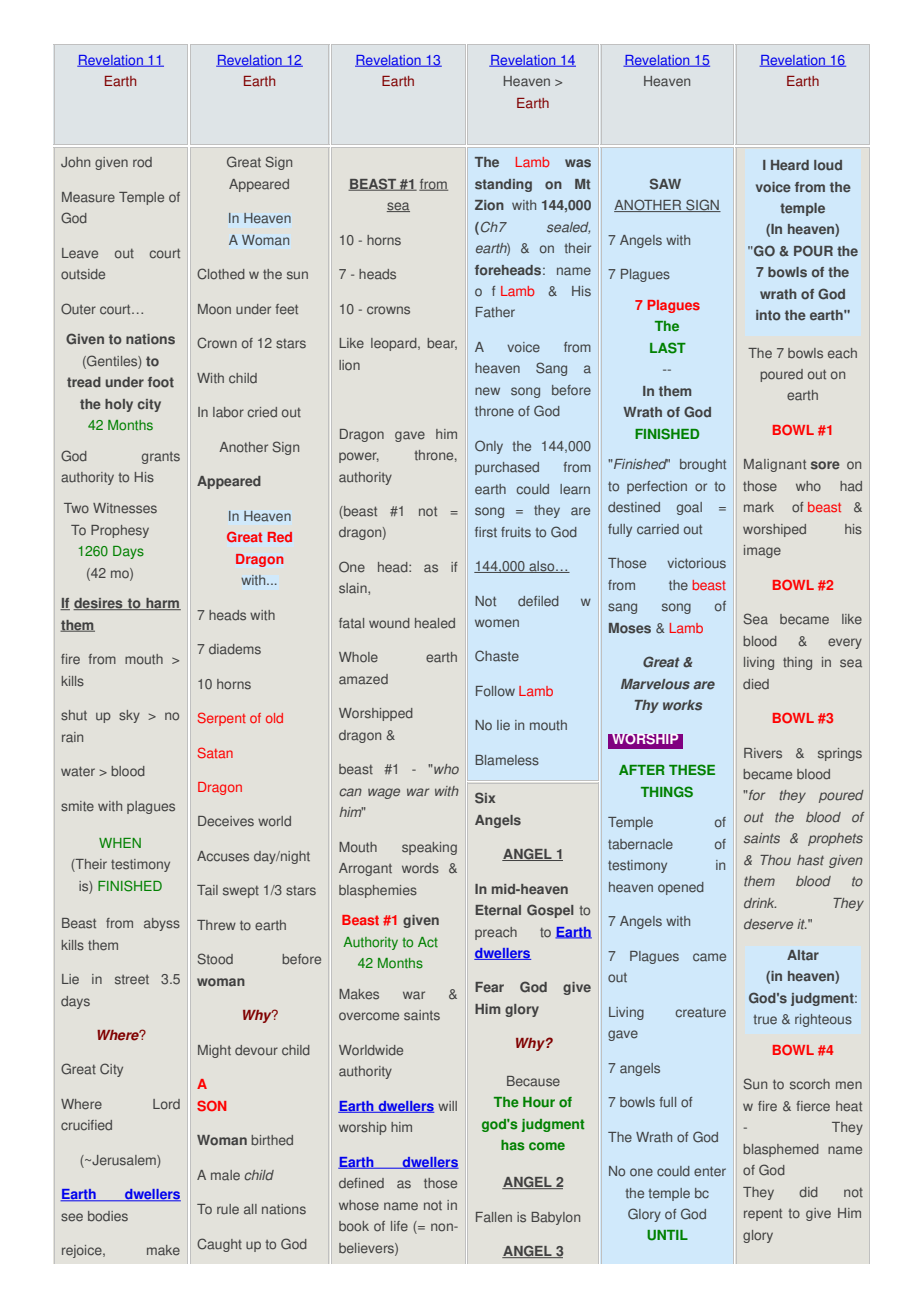 This screenshot has height=1308, width=924. I want to click on words, so click(420, 868).
